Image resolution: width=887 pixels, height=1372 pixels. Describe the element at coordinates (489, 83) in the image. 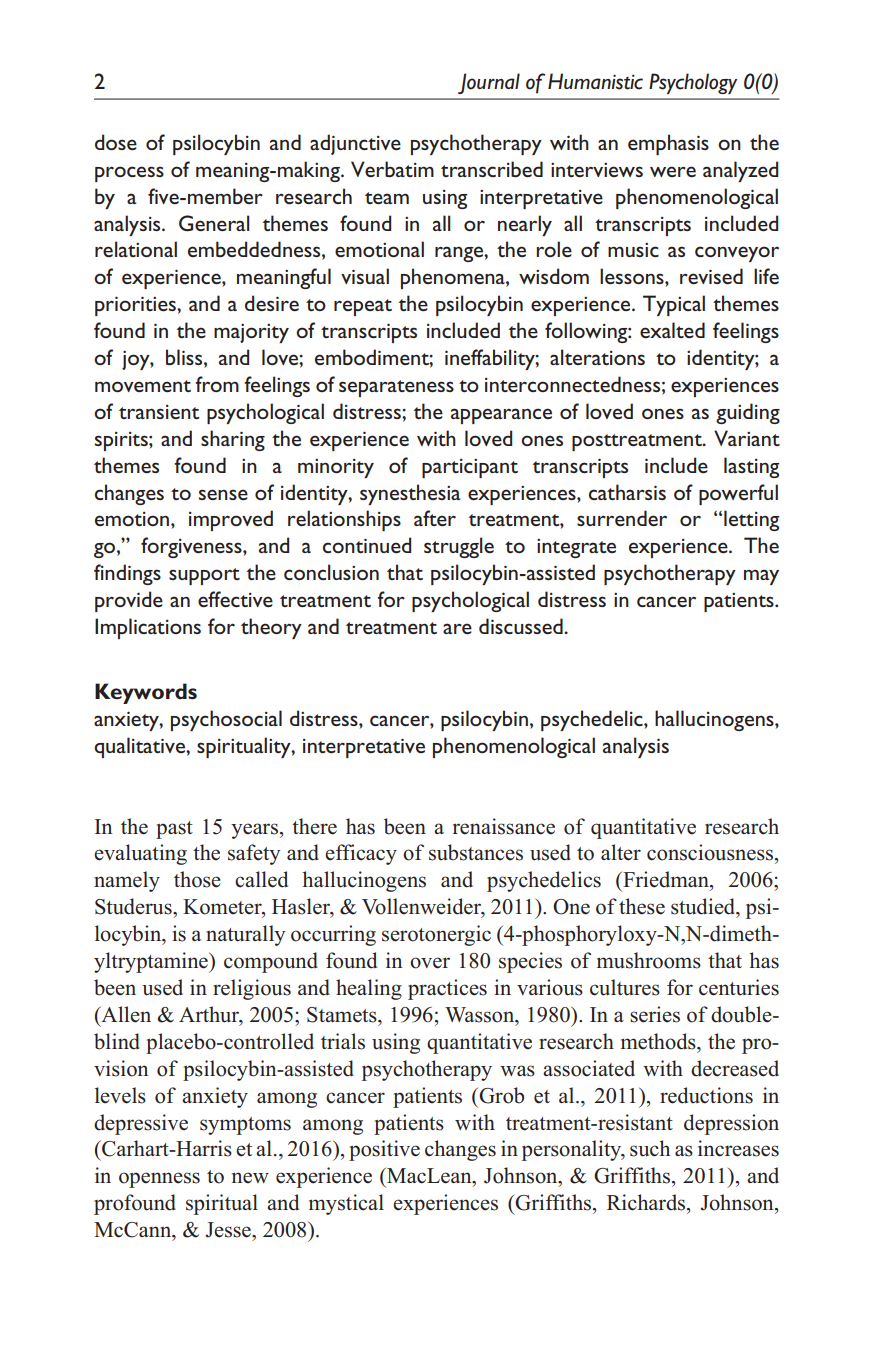

I see `Journal` at that location.
